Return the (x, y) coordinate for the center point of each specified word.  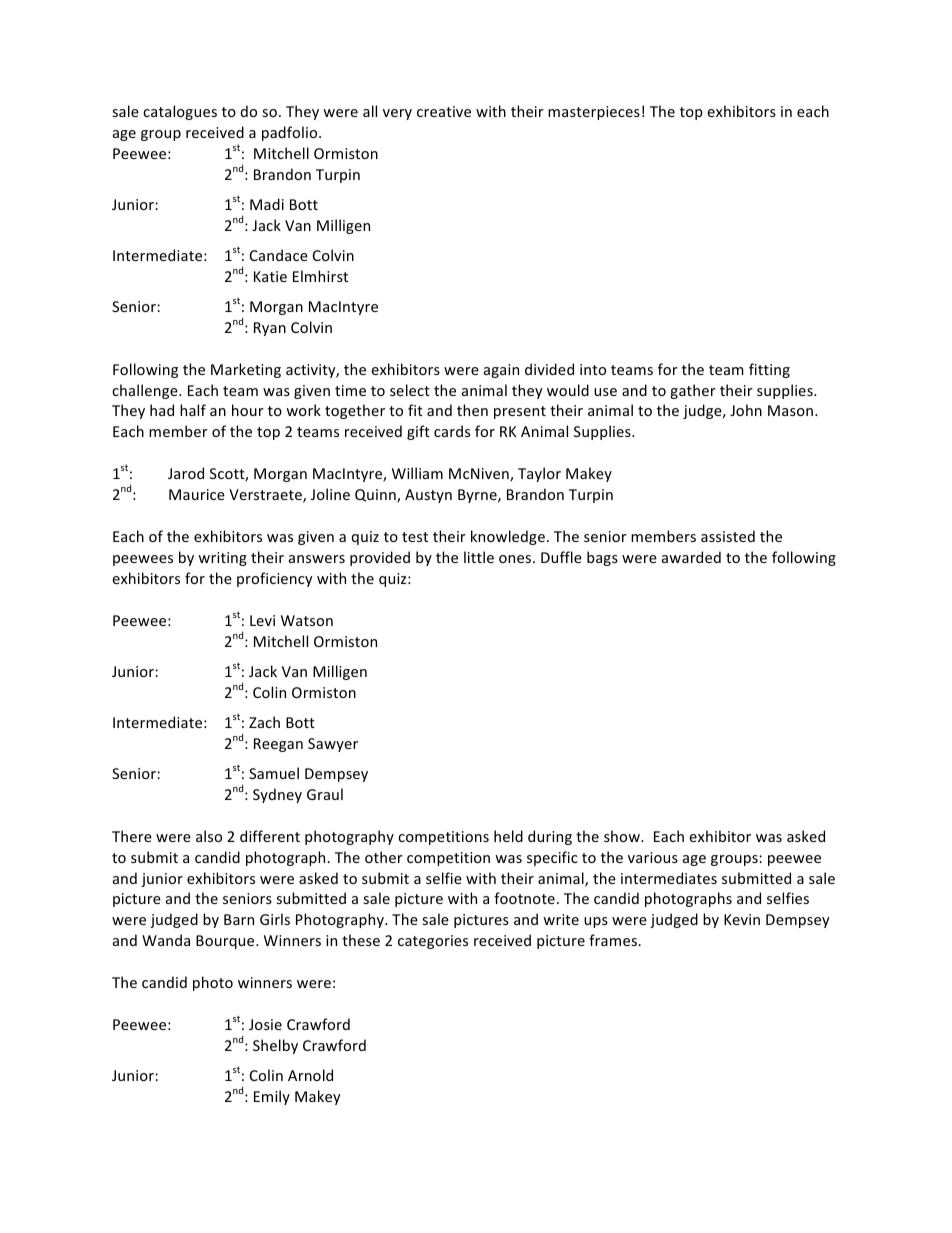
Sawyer (333, 745)
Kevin (742, 919)
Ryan (270, 329)
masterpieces (594, 113)
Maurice (197, 494)
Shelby (275, 1046)
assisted (728, 536)
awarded (691, 557)
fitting (769, 370)
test (415, 537)
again (501, 371)
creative (444, 111)
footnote (524, 898)
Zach (264, 722)
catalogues (180, 112)
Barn (239, 919)
